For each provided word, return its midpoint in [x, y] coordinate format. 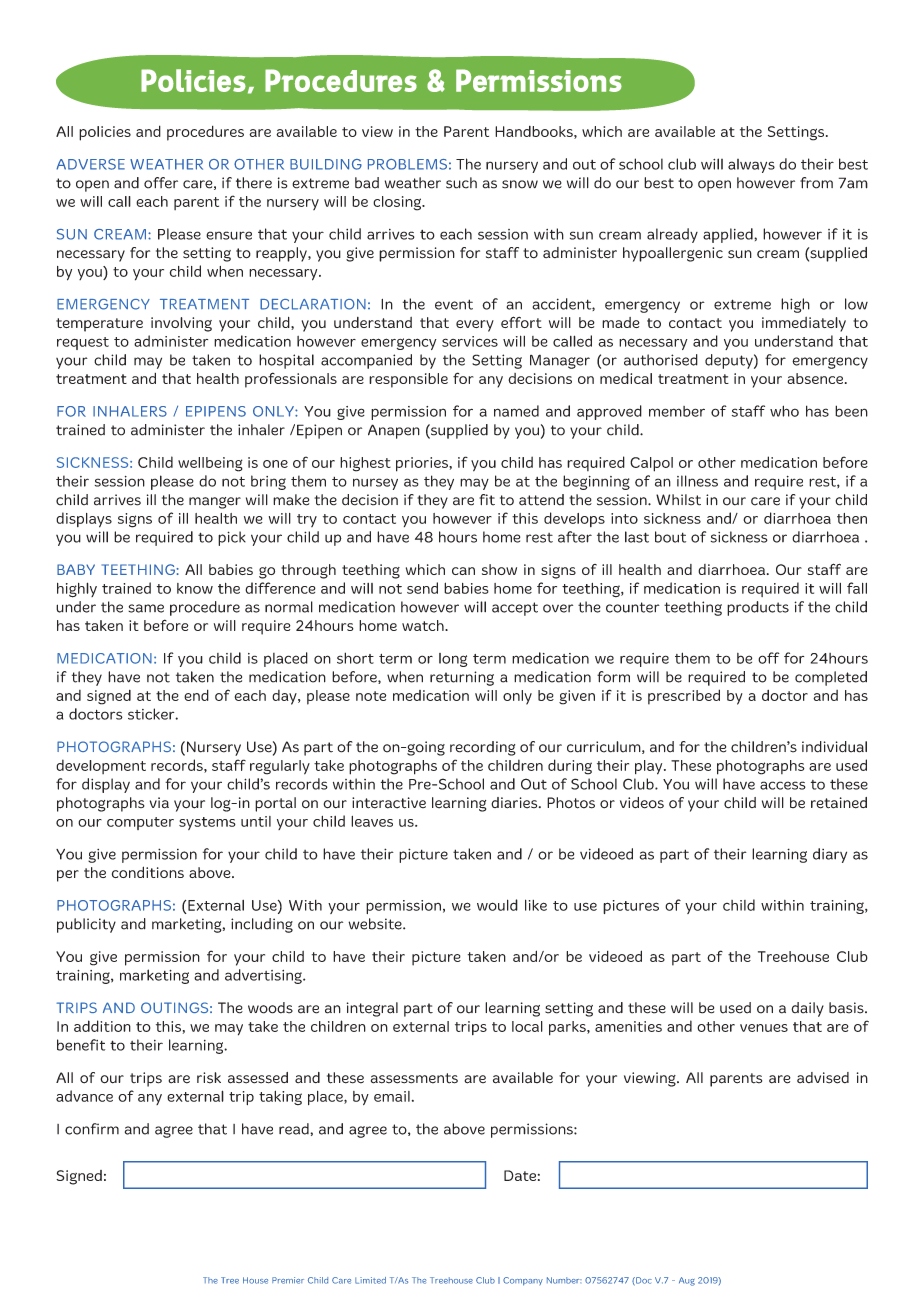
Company [523, 1281]
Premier [288, 1280]
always [751, 166]
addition [102, 1026]
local [527, 1026]
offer [161, 183]
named [516, 411]
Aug [687, 1281]
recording [483, 748]
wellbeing [210, 464]
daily [807, 1009]
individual [834, 747]
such [461, 183]
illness [697, 481]
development [101, 766]
